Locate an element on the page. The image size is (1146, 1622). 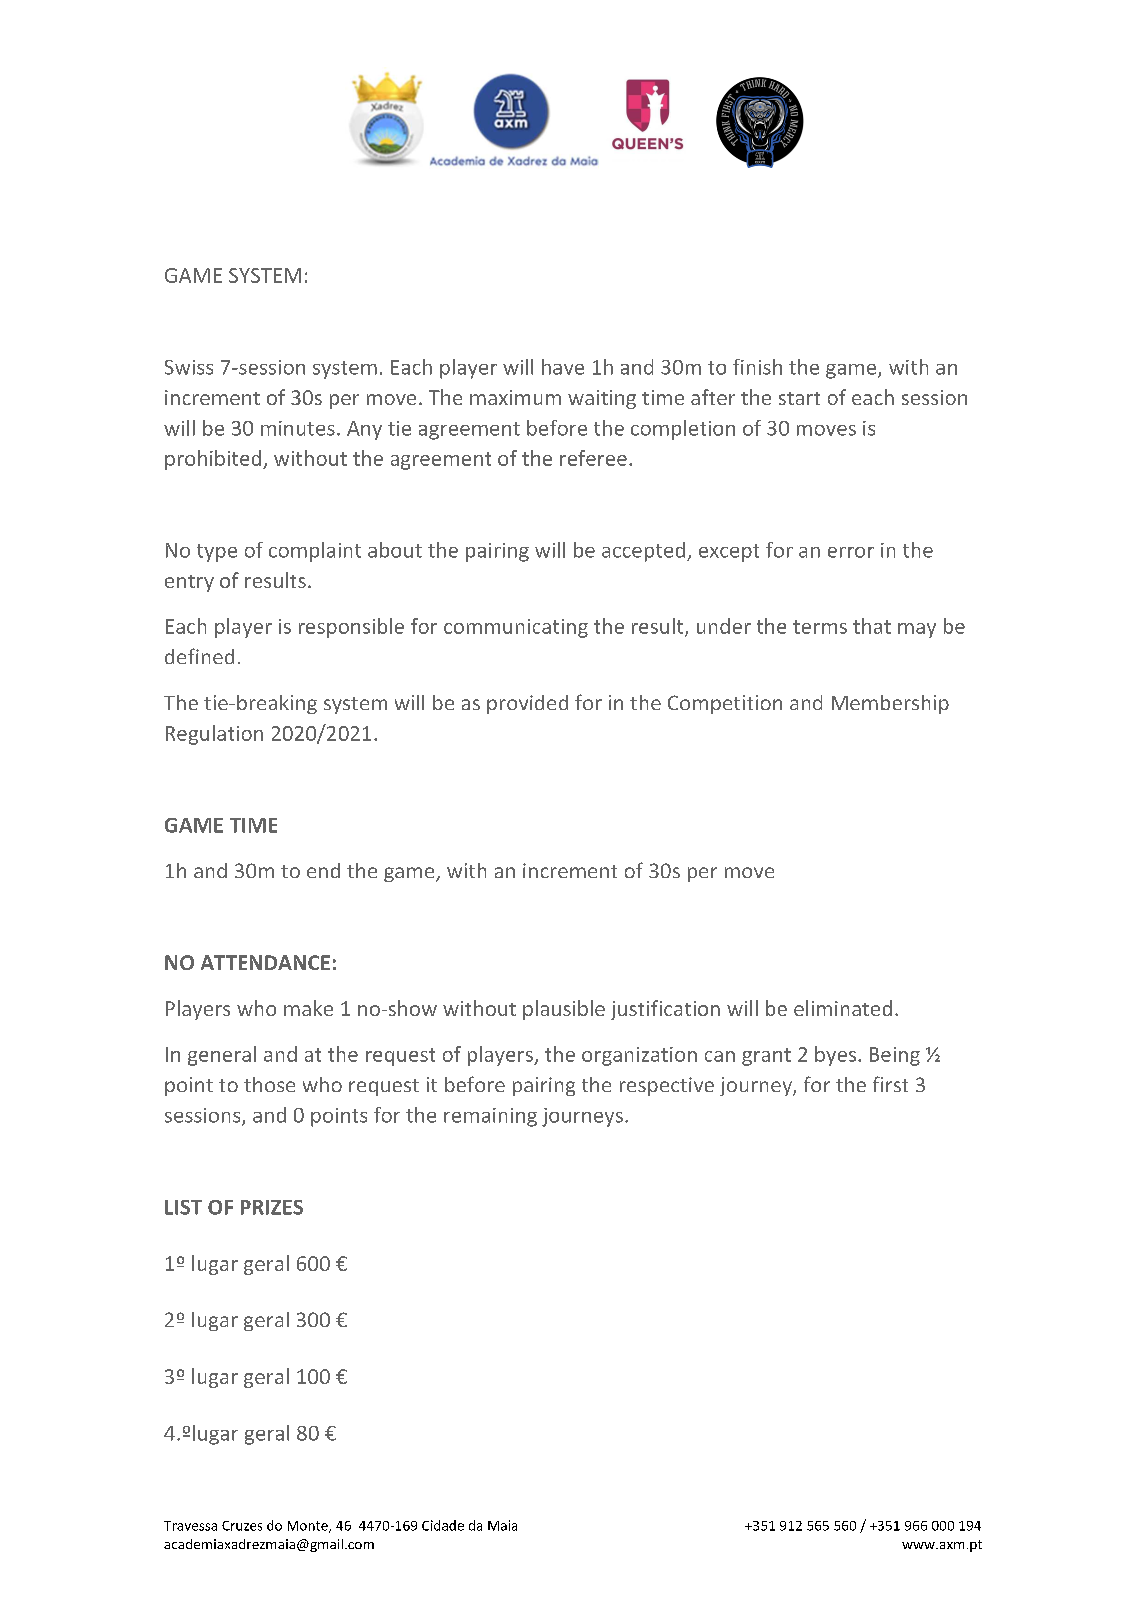
minutes is located at coordinates (298, 428).
